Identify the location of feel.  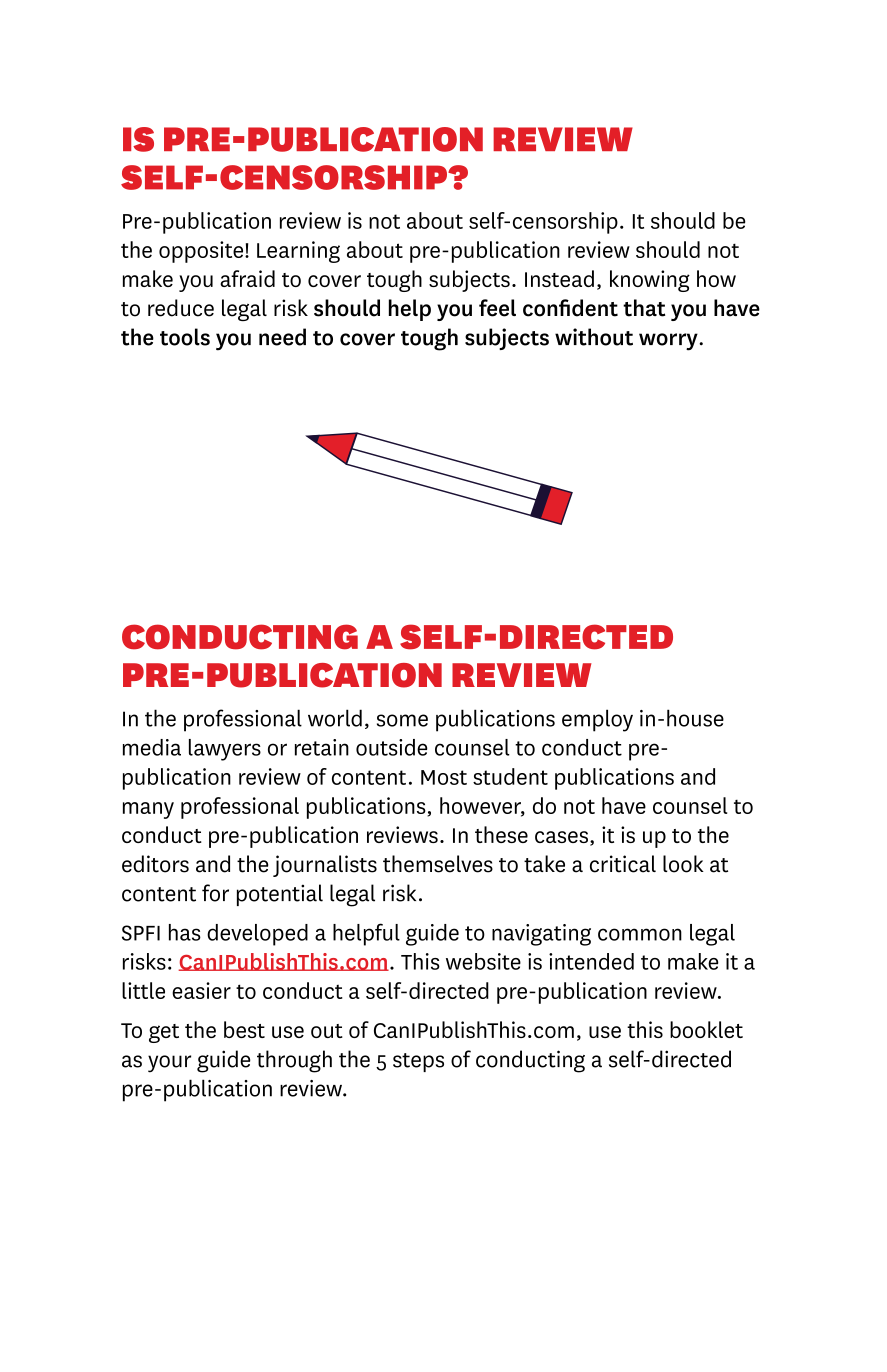
(497, 308).
